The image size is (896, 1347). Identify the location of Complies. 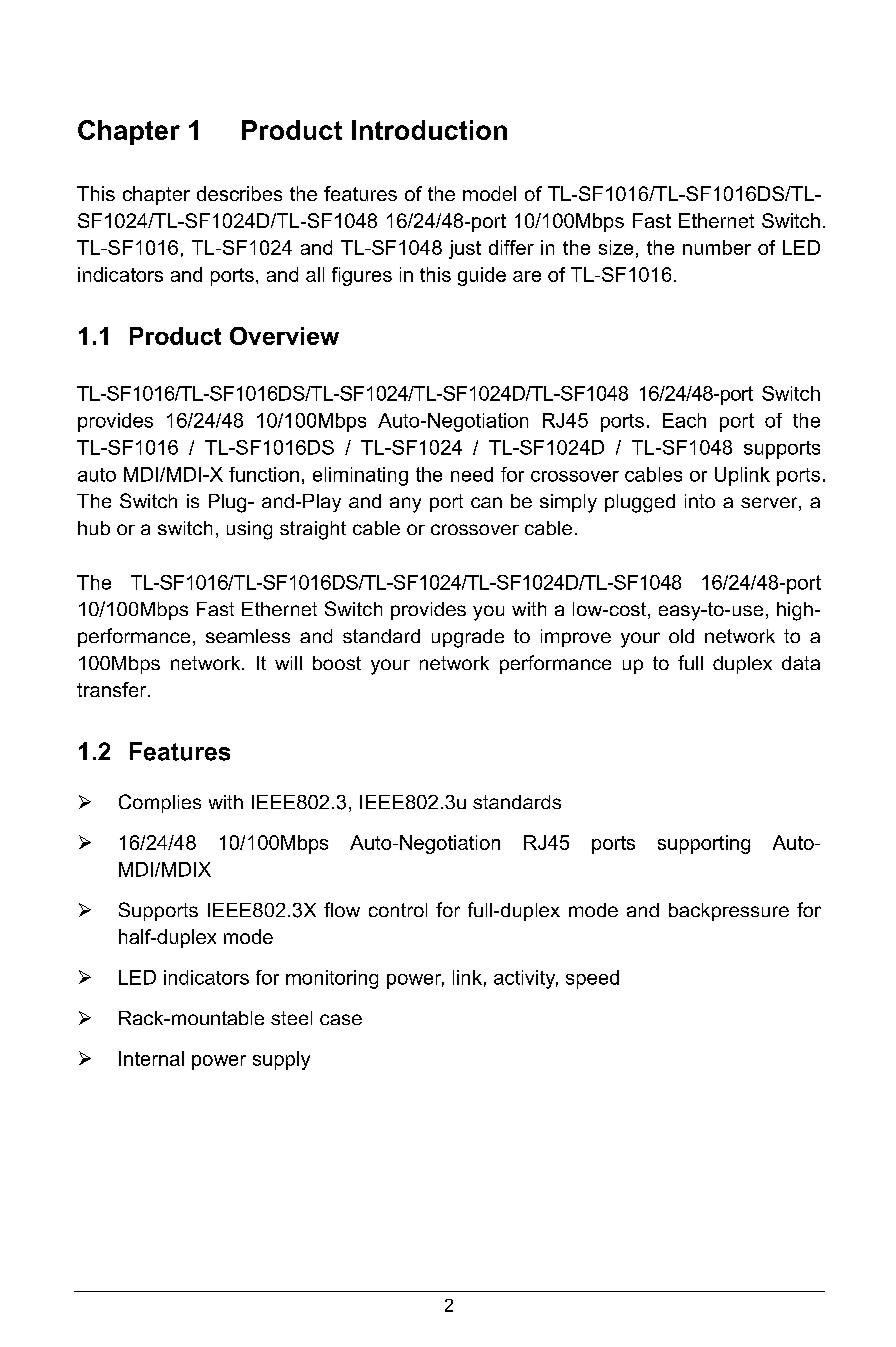
(160, 803).
